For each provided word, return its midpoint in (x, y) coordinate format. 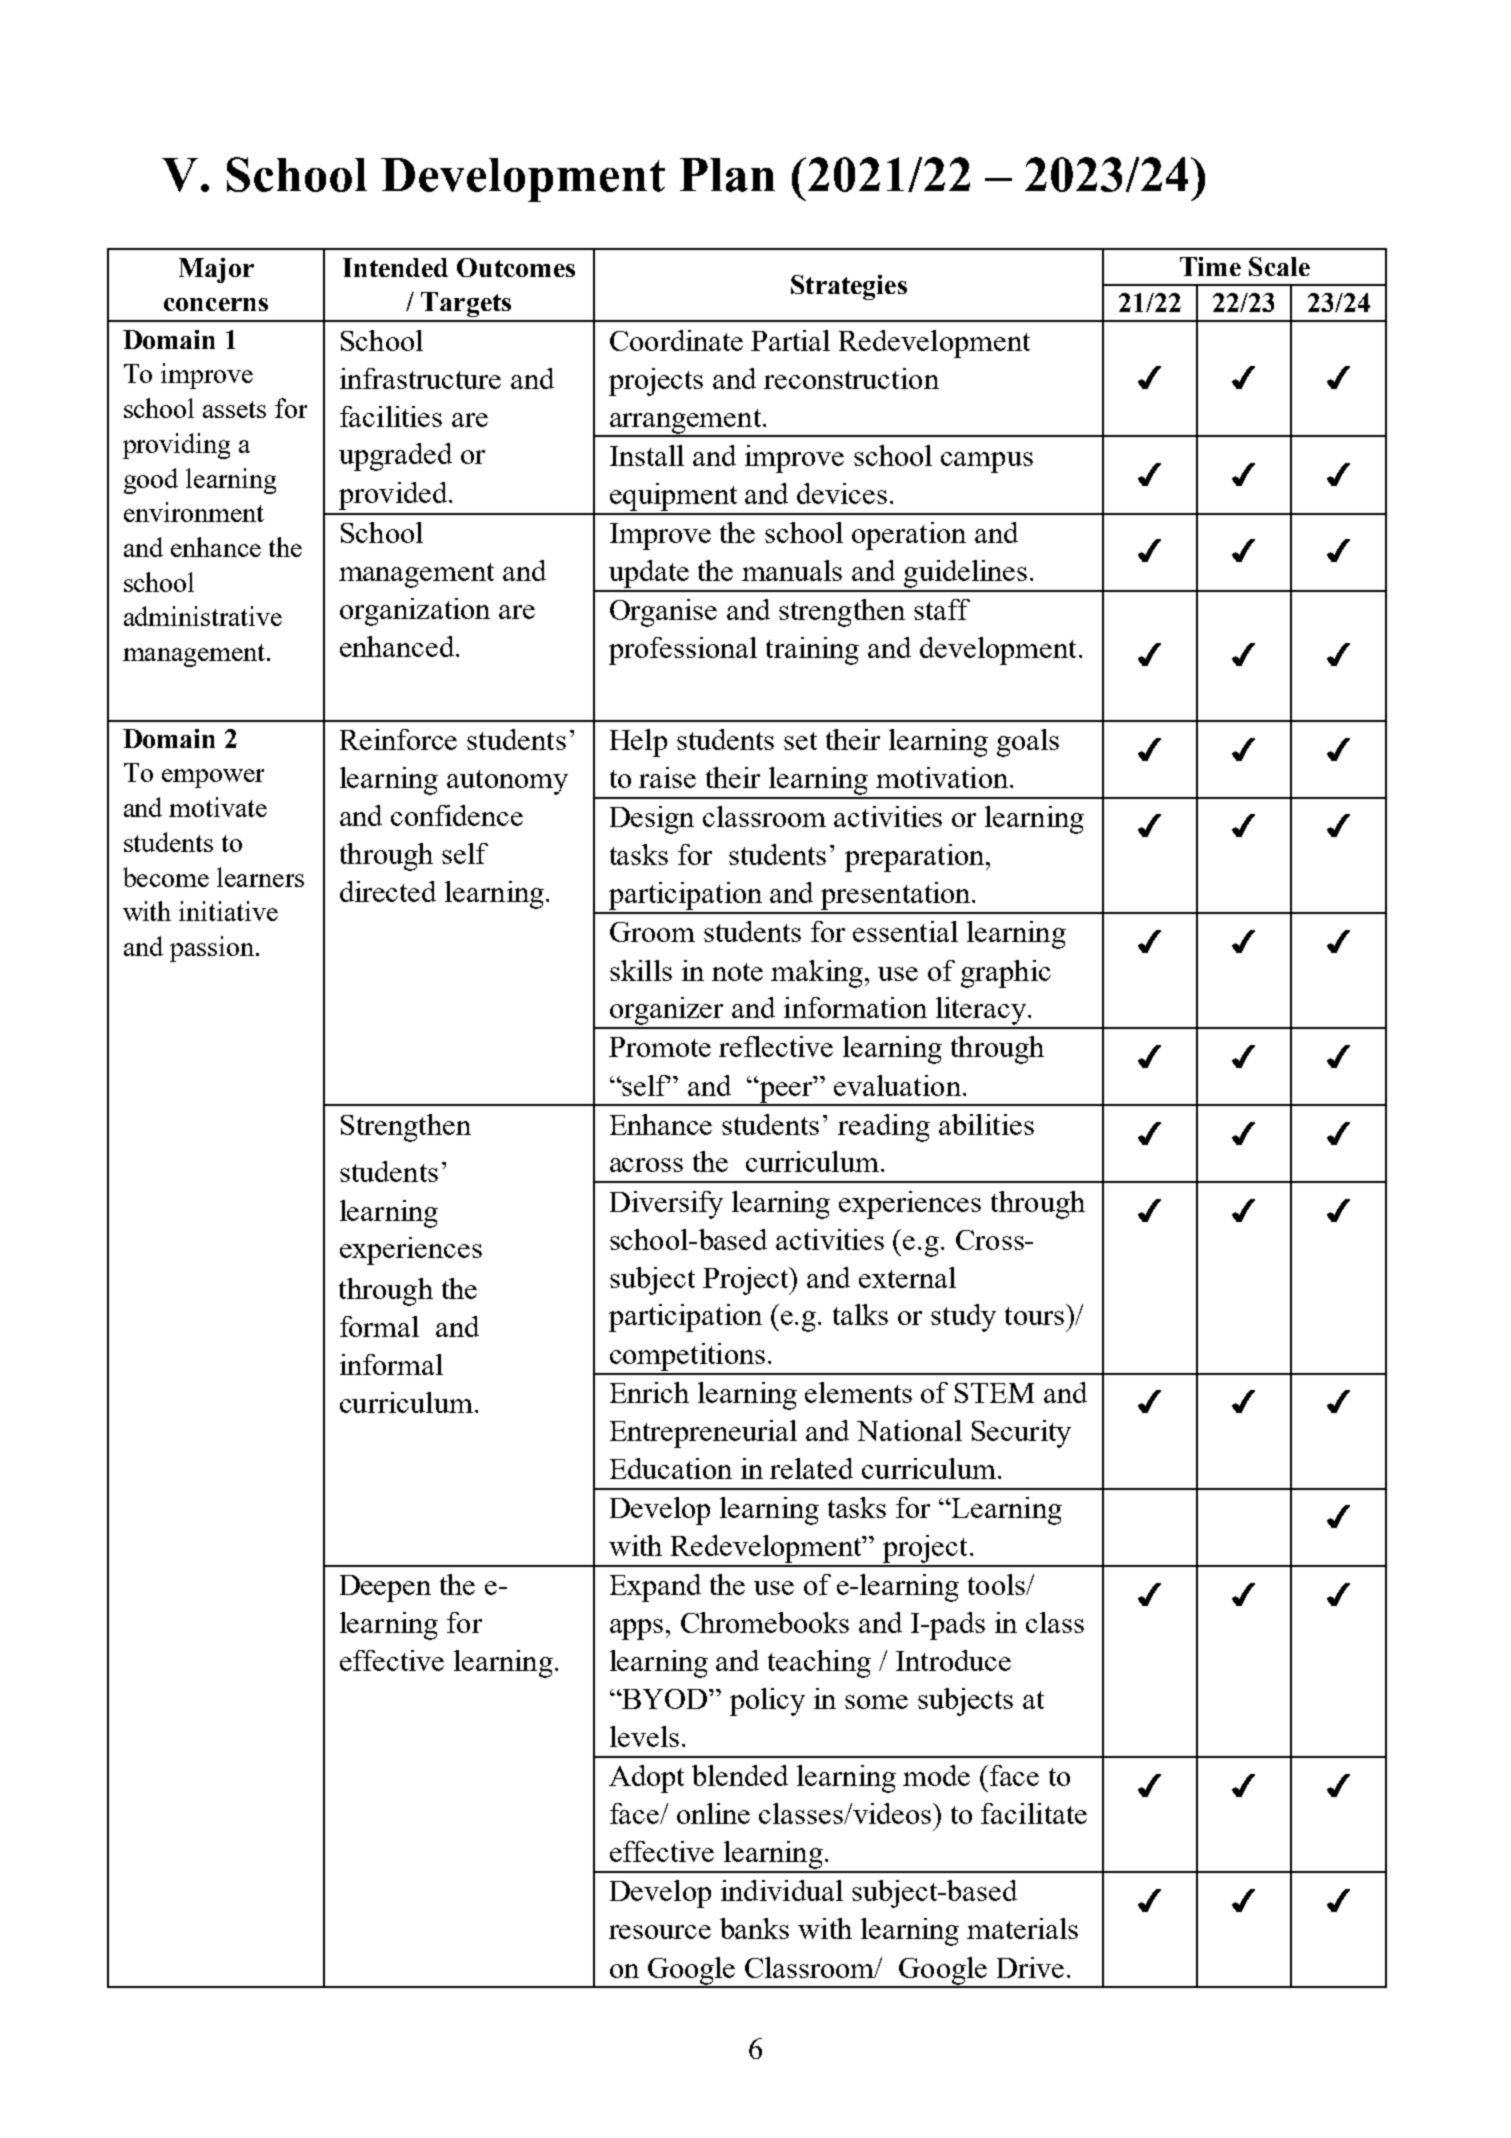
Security (1021, 1434)
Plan (727, 175)
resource (660, 1932)
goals (1028, 743)
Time (1210, 266)
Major (216, 270)
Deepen (385, 1588)
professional (683, 651)
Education (671, 1468)
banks (754, 1928)
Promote (660, 1047)
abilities (986, 1124)
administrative (203, 616)
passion (212, 949)
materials (1022, 1928)
